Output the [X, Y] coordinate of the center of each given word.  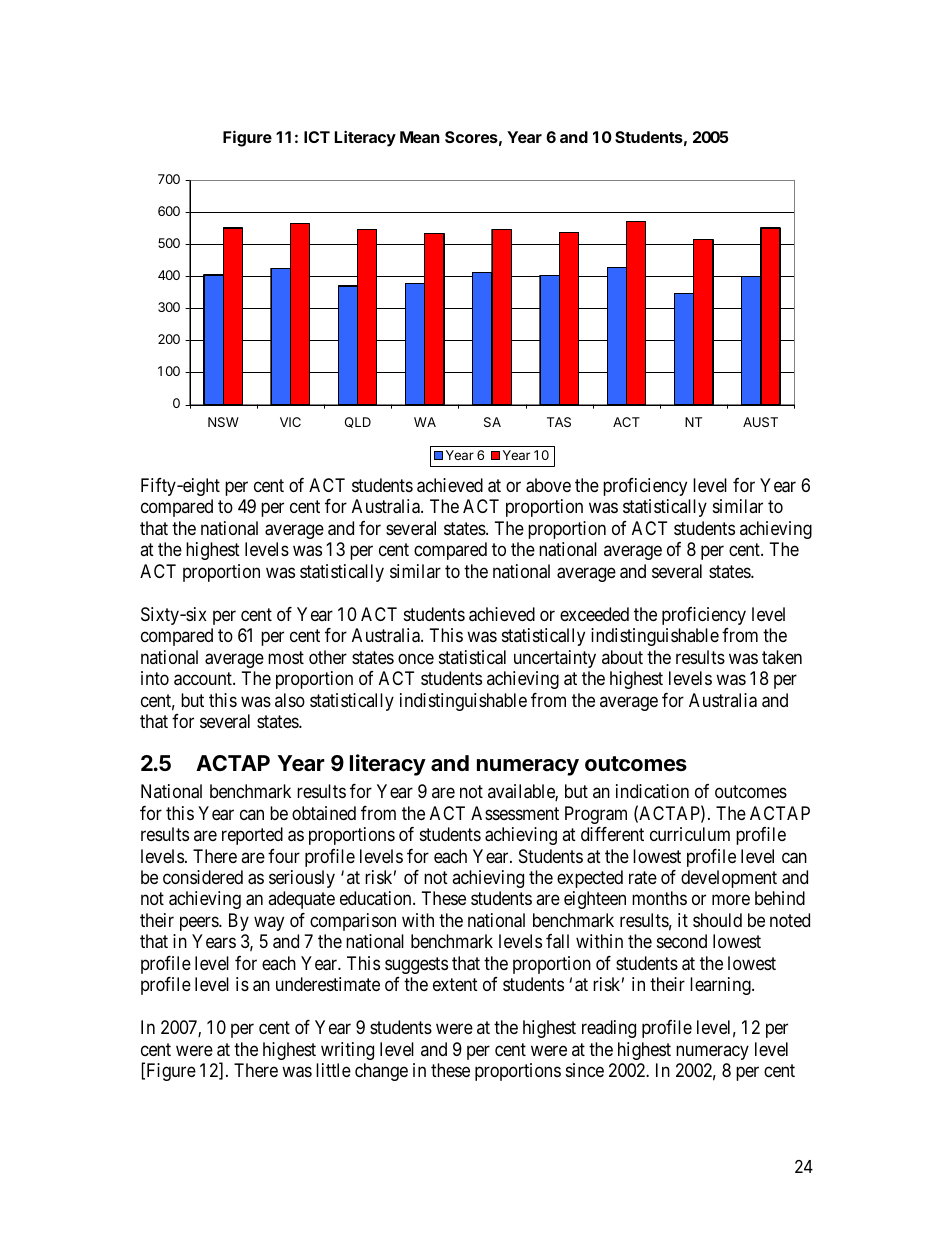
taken [782, 657]
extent [455, 985]
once [416, 658]
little [333, 1070]
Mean [420, 137]
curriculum [690, 834]
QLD [358, 422]
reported [252, 836]
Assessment [515, 813]
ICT [317, 137]
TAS [559, 422]
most [286, 657]
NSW [223, 422]
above [548, 485]
